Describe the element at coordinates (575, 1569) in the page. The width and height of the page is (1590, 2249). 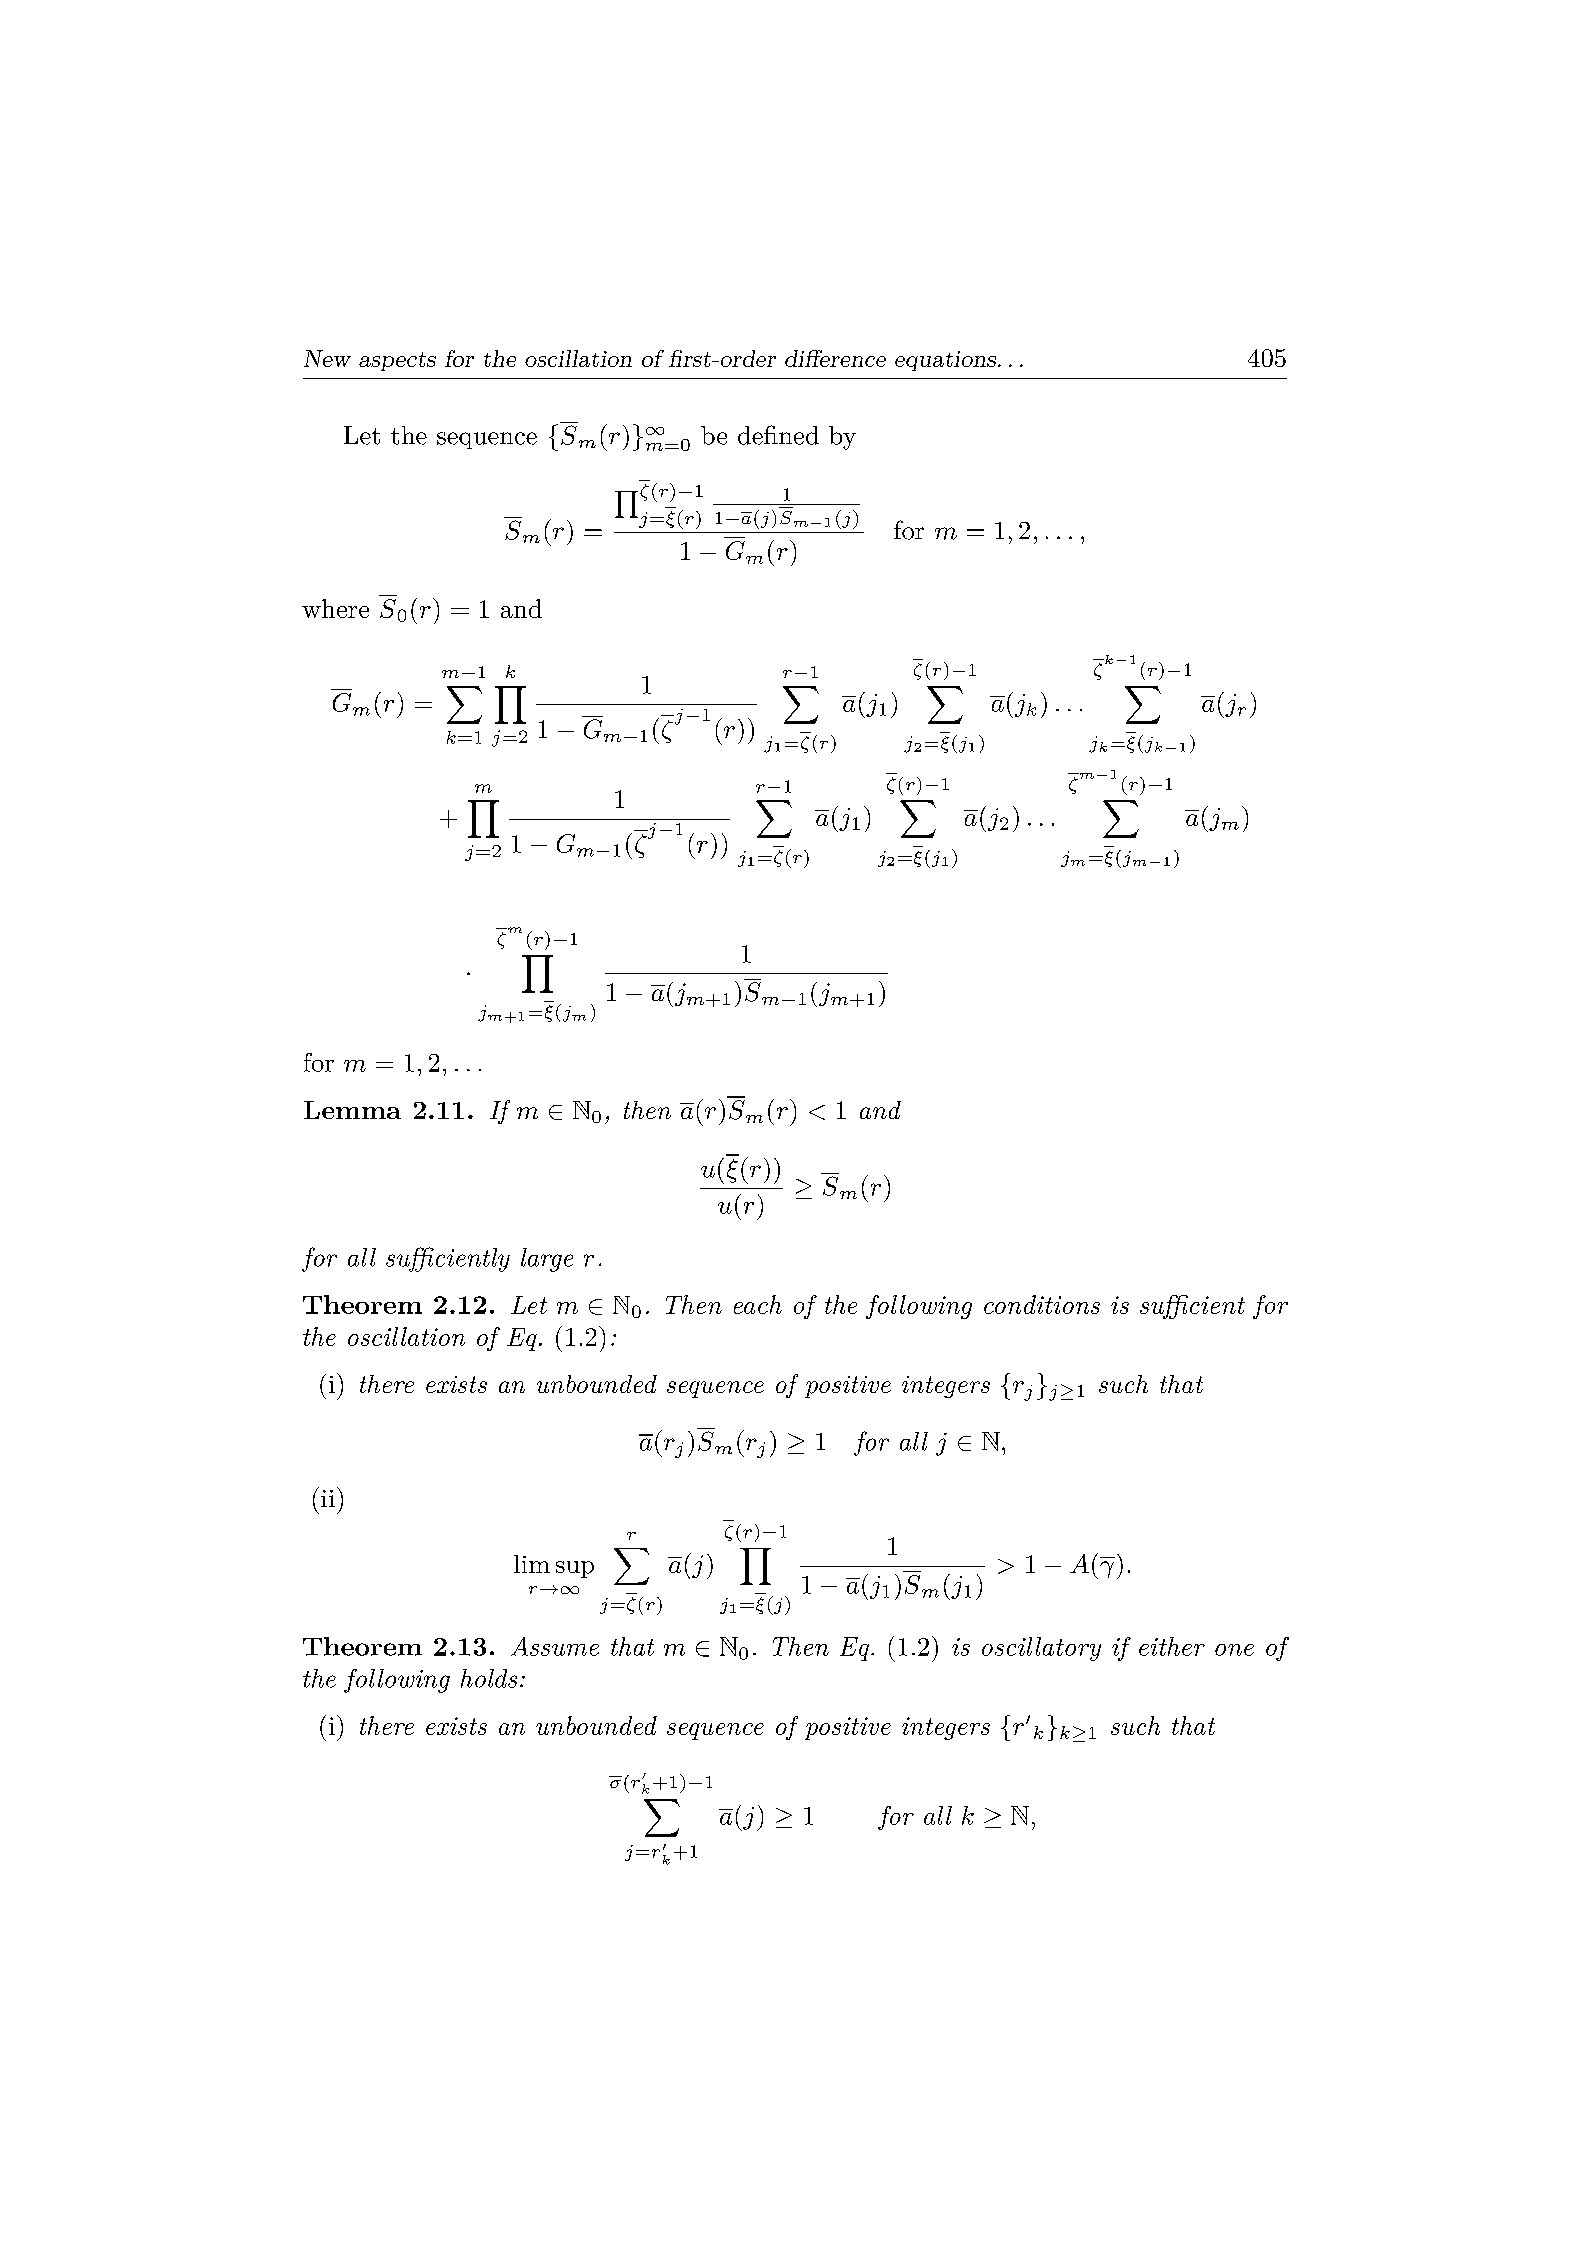
I see `sup` at that location.
